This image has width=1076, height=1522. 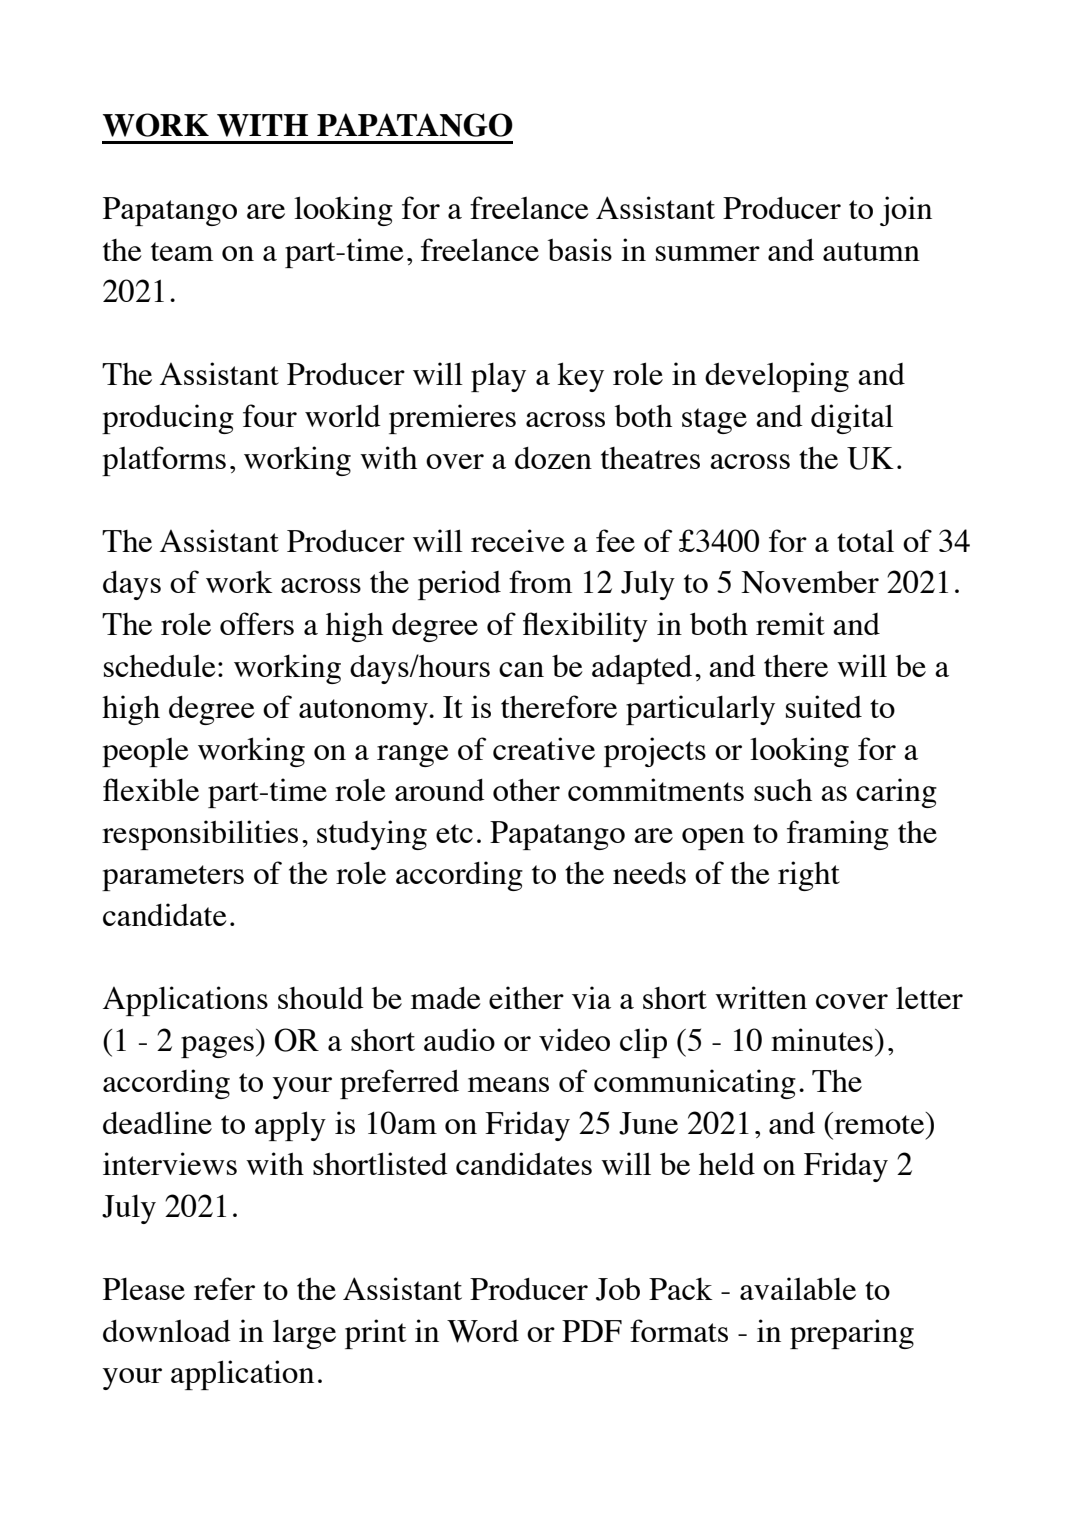 I want to click on should, so click(x=321, y=997).
